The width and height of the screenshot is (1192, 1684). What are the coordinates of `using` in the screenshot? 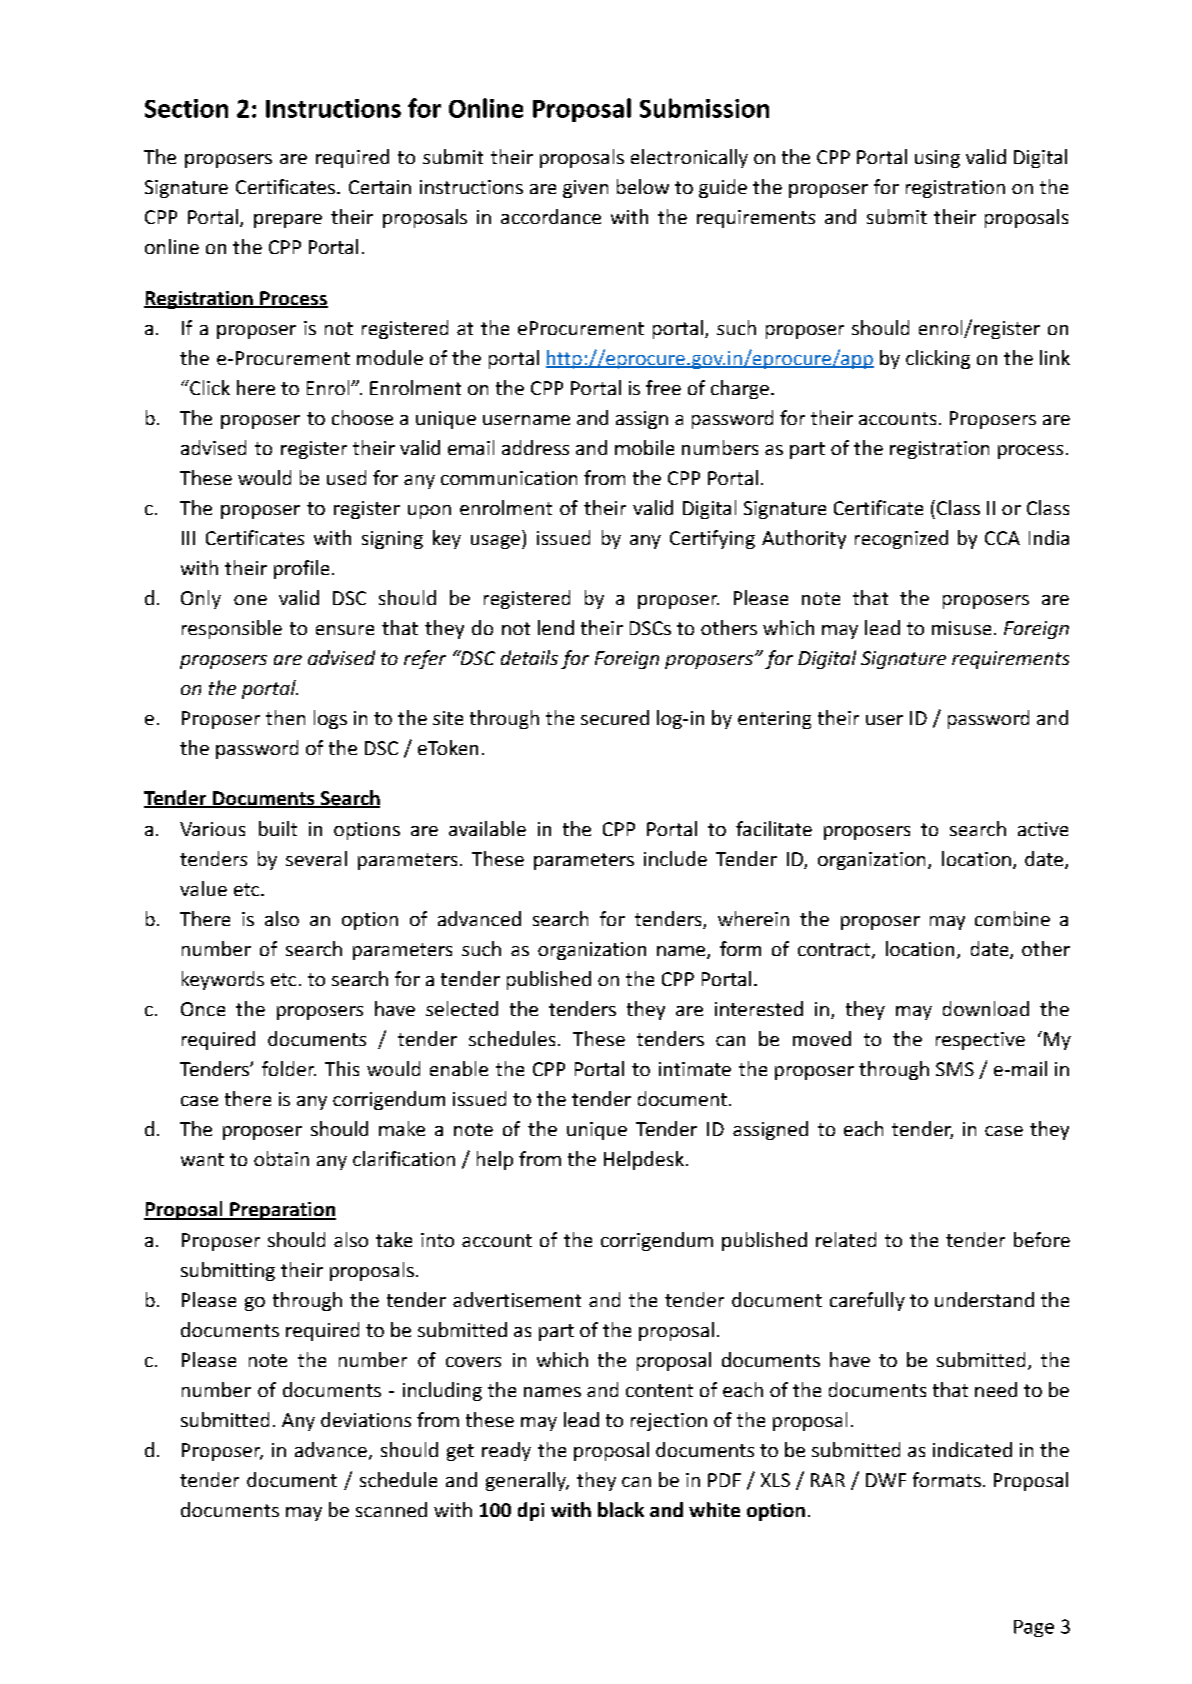 It's located at (937, 159).
